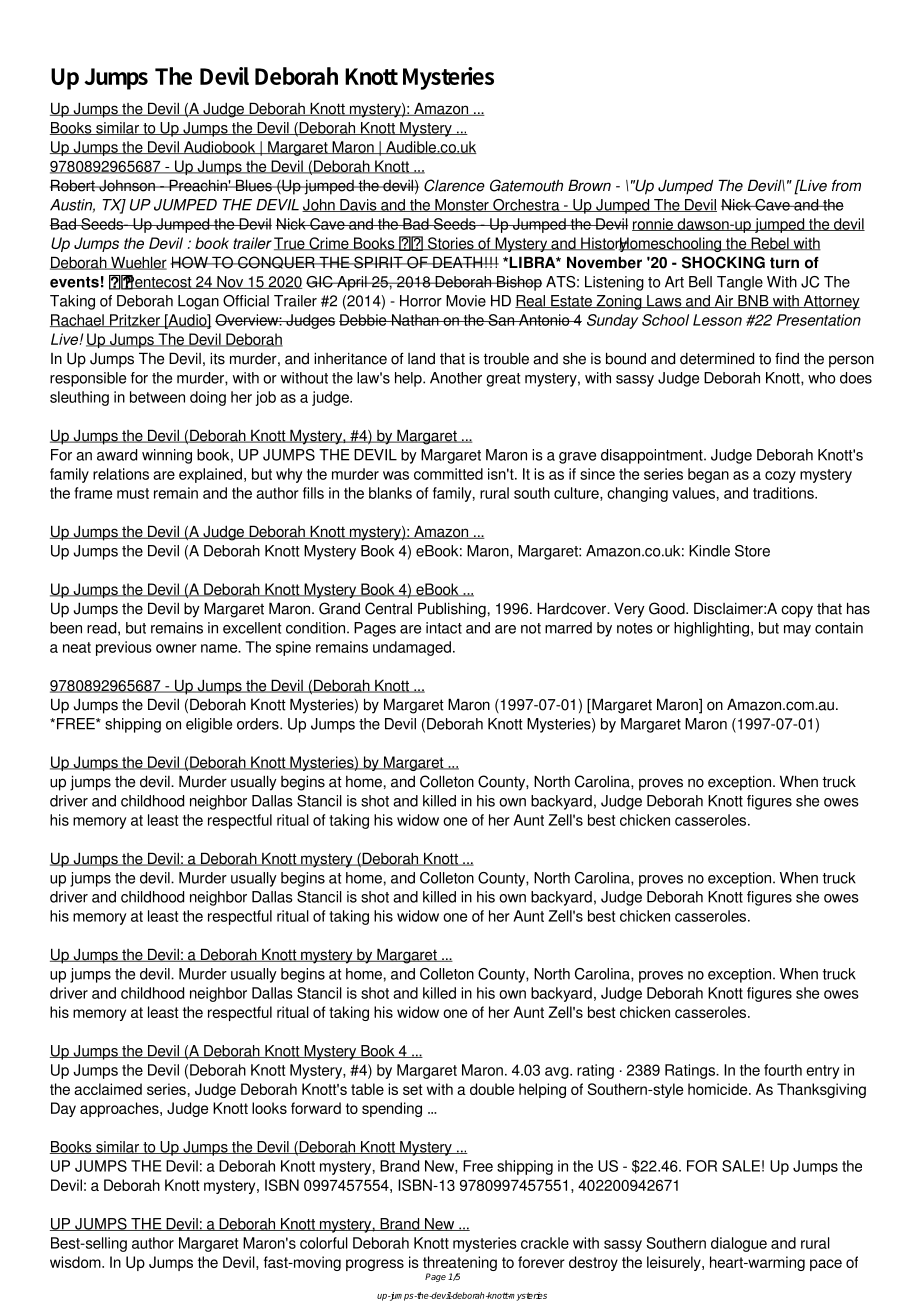 This page has width=924, height=1308. I want to click on double, so click(492, 1089).
